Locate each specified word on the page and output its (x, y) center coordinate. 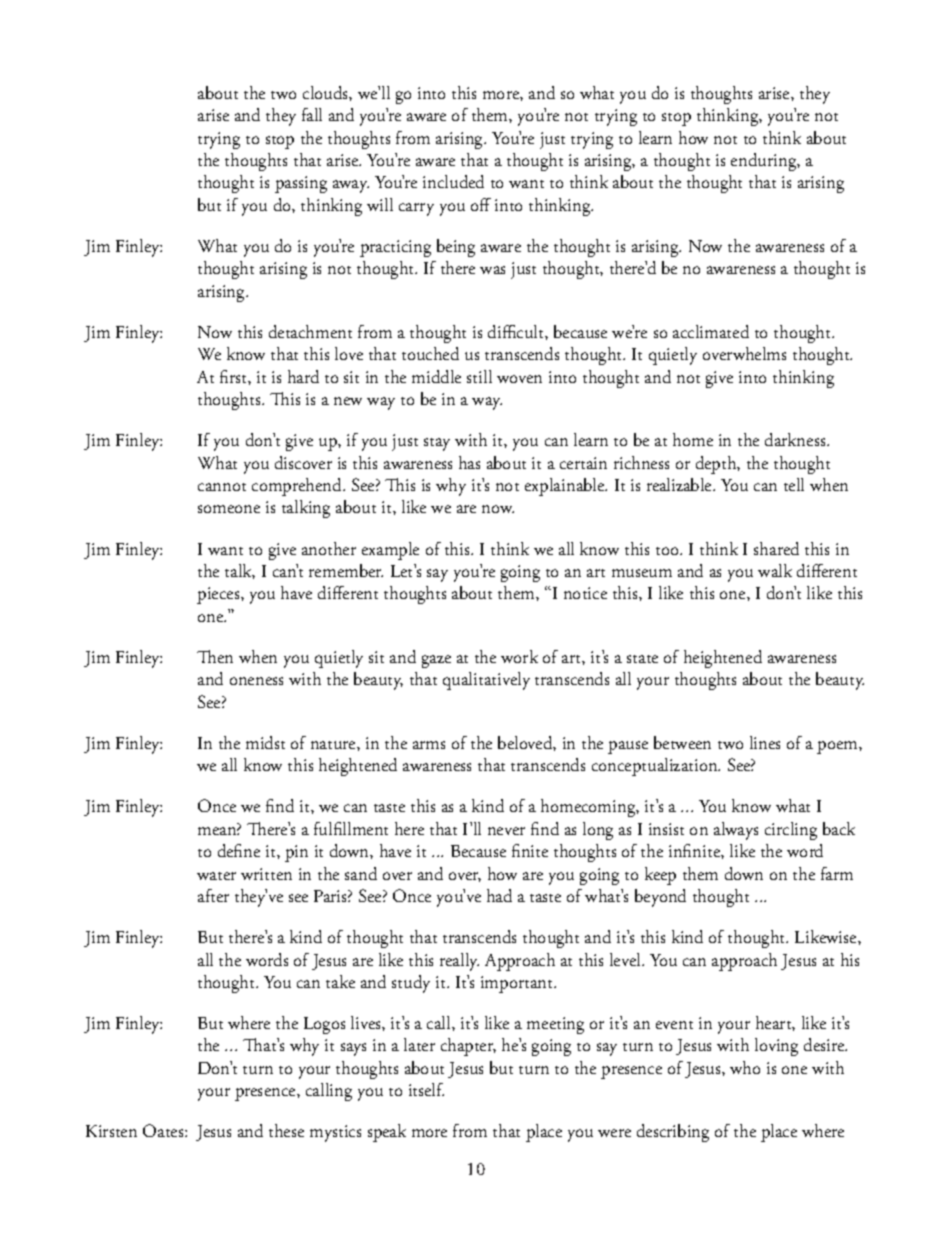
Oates (164, 1130)
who (745, 1067)
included (453, 181)
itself (426, 1089)
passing (301, 184)
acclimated (711, 331)
